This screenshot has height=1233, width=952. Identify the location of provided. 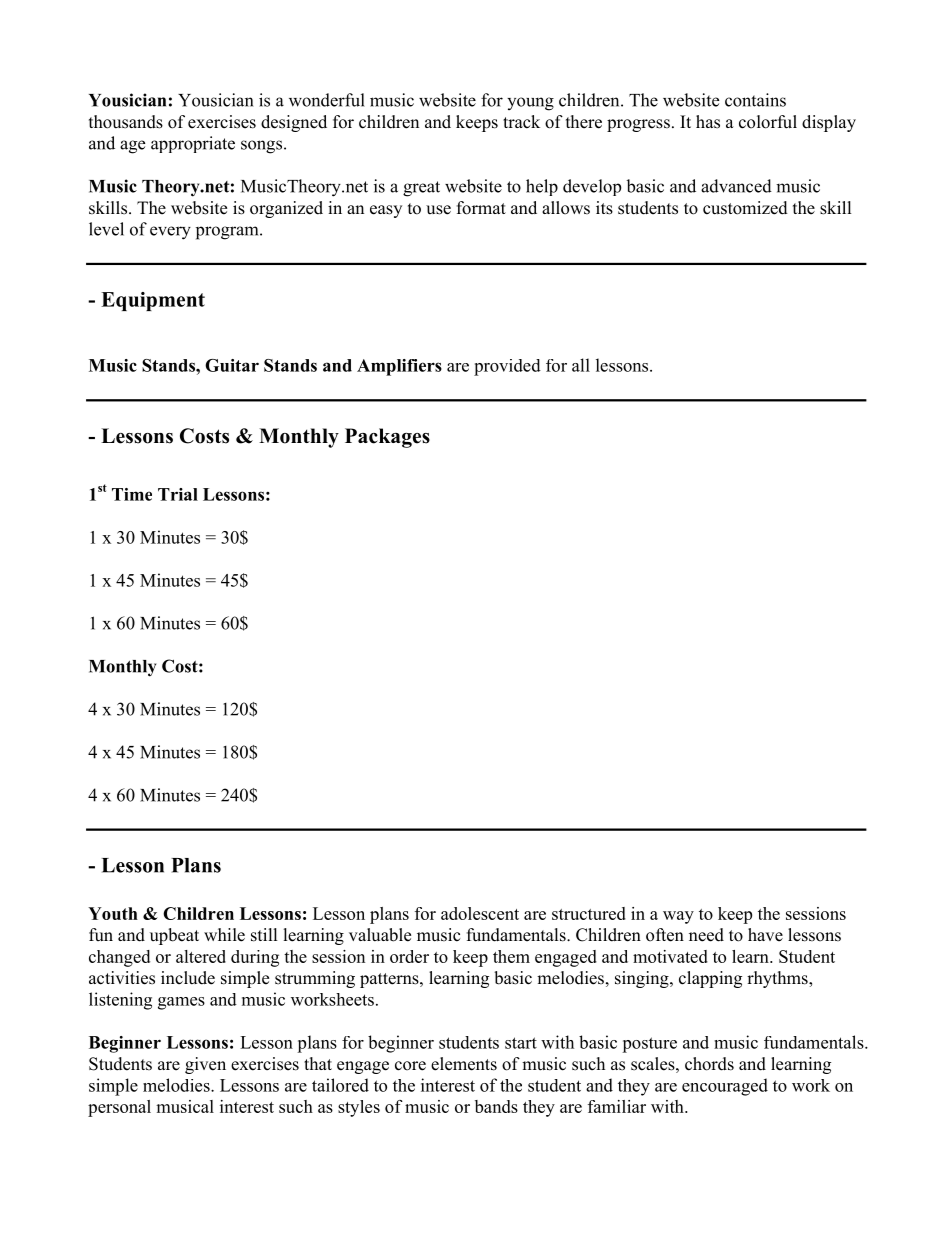
(507, 367).
